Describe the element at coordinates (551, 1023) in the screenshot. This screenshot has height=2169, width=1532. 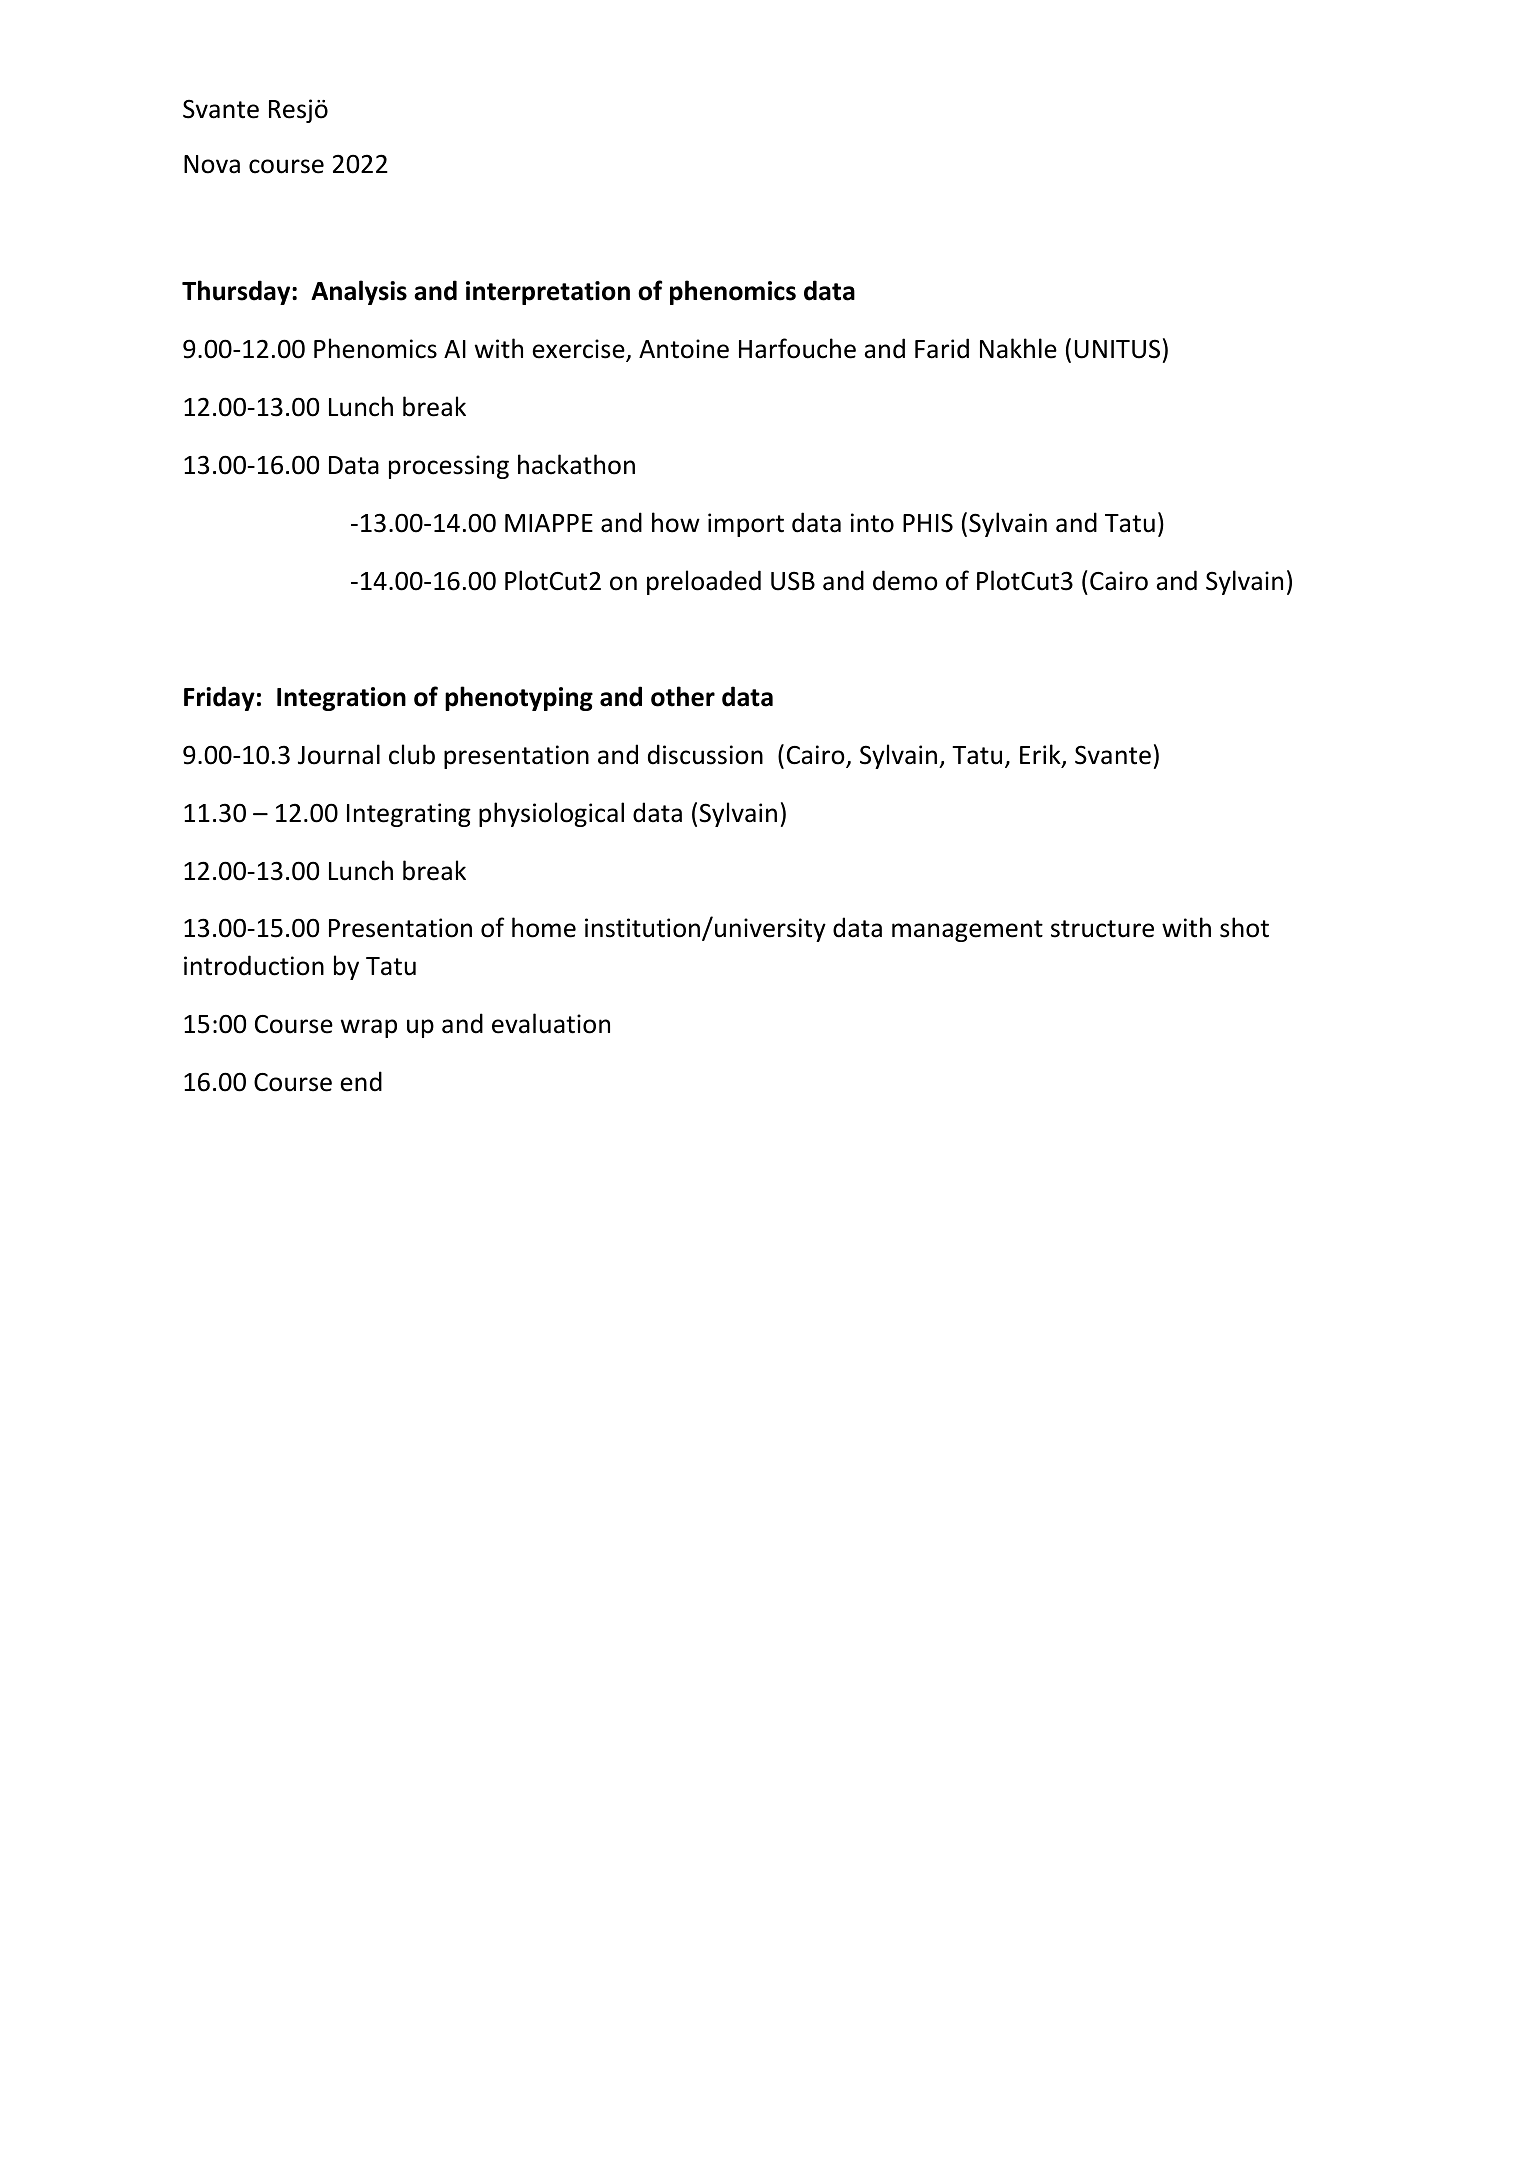
I see `evaluation` at that location.
